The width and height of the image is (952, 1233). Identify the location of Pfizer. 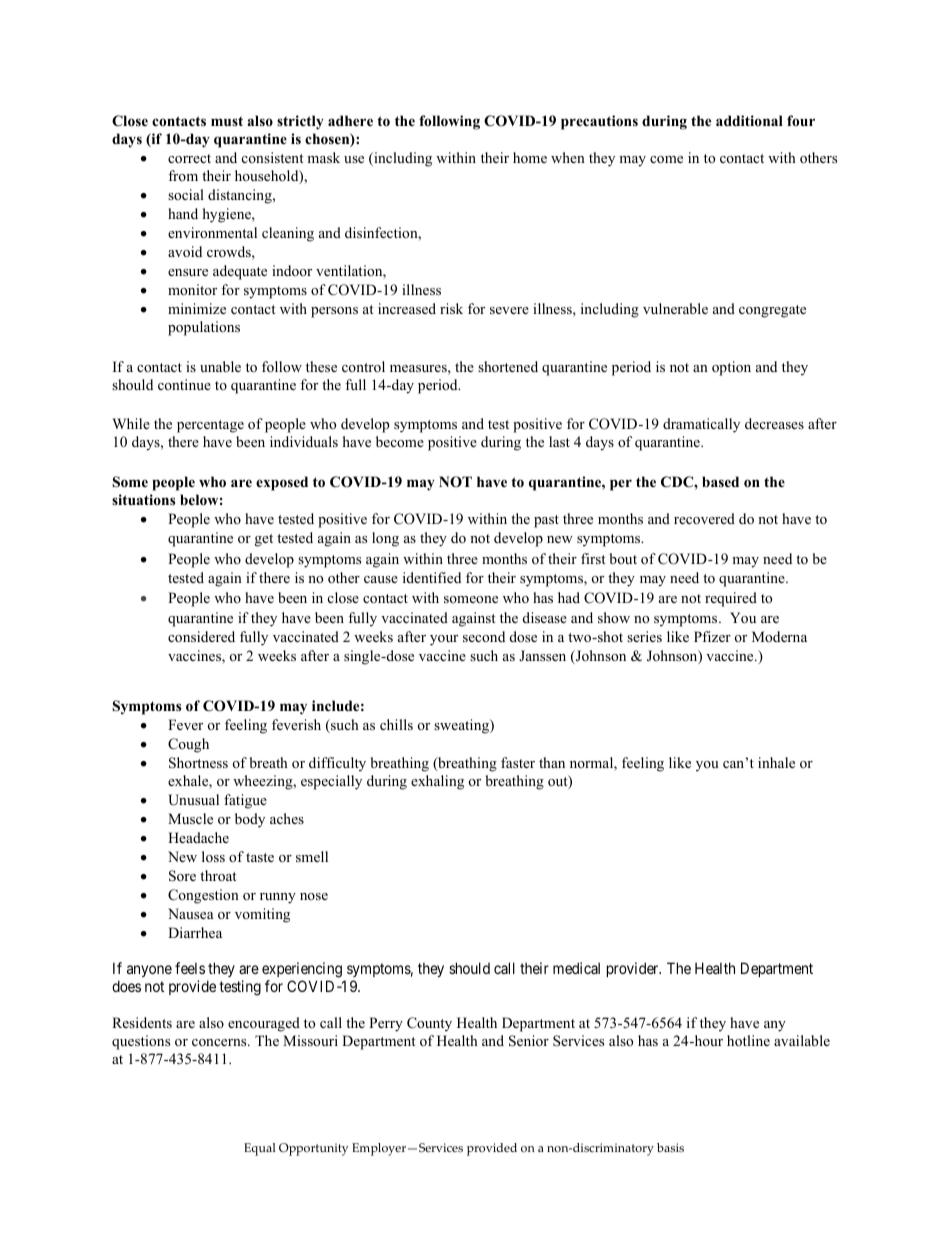
(712, 636).
